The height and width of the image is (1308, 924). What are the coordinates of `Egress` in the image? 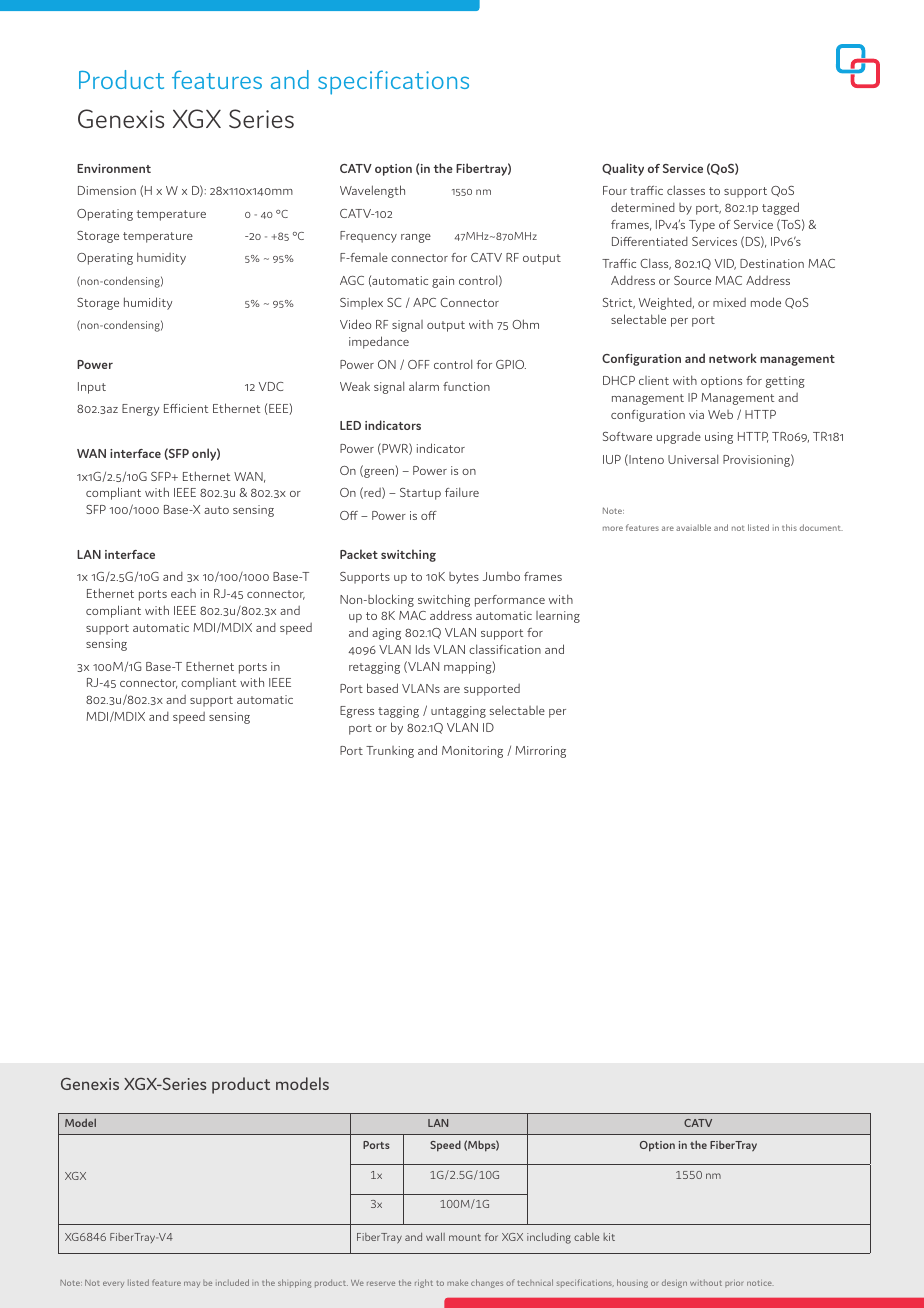 It's located at (357, 712).
